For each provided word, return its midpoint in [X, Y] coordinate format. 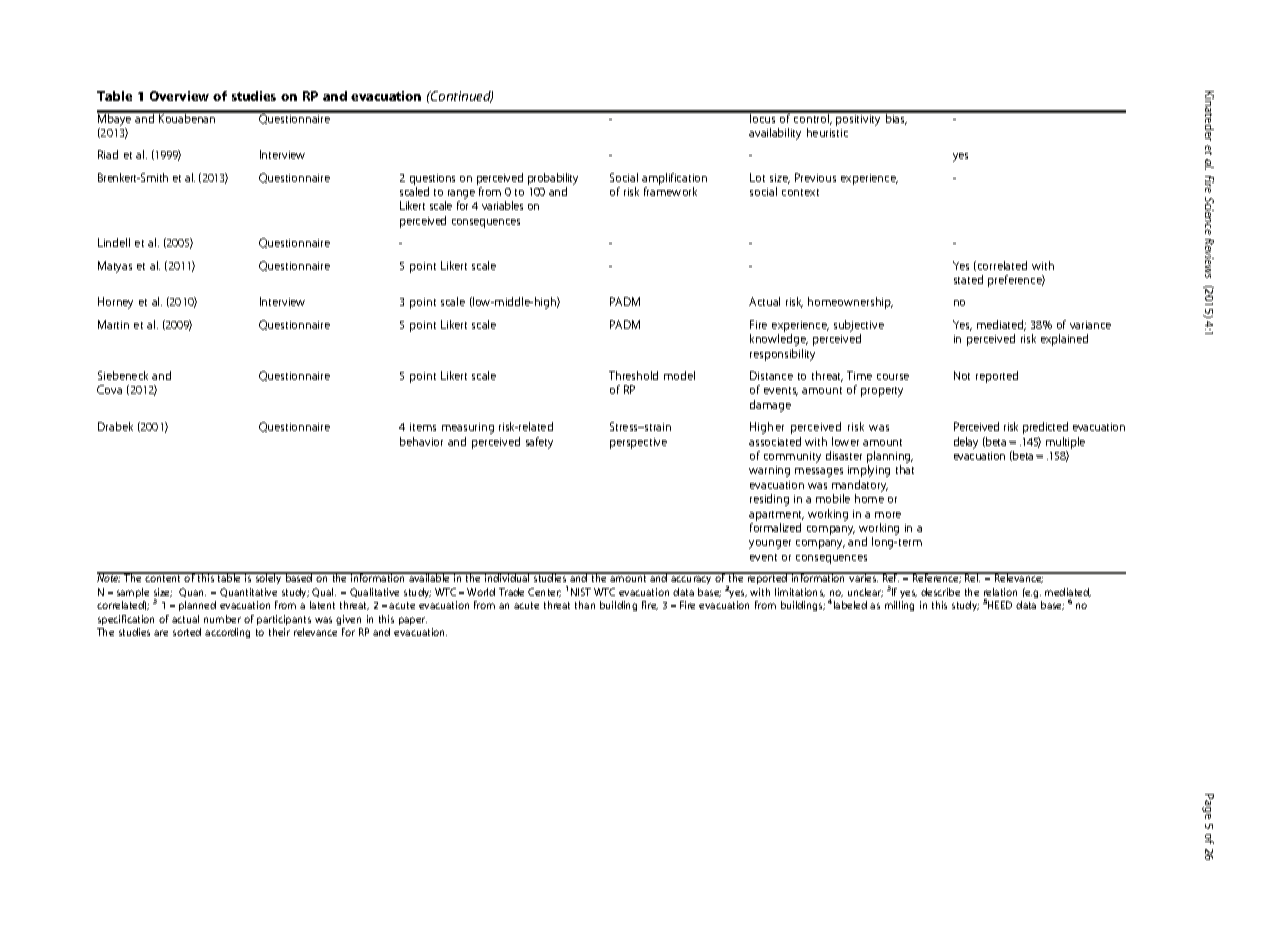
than [585, 605]
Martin [113, 324]
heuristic [827, 132]
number [222, 619]
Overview [179, 96]
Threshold [633, 375]
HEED [1000, 605]
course [893, 377]
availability [775, 134]
